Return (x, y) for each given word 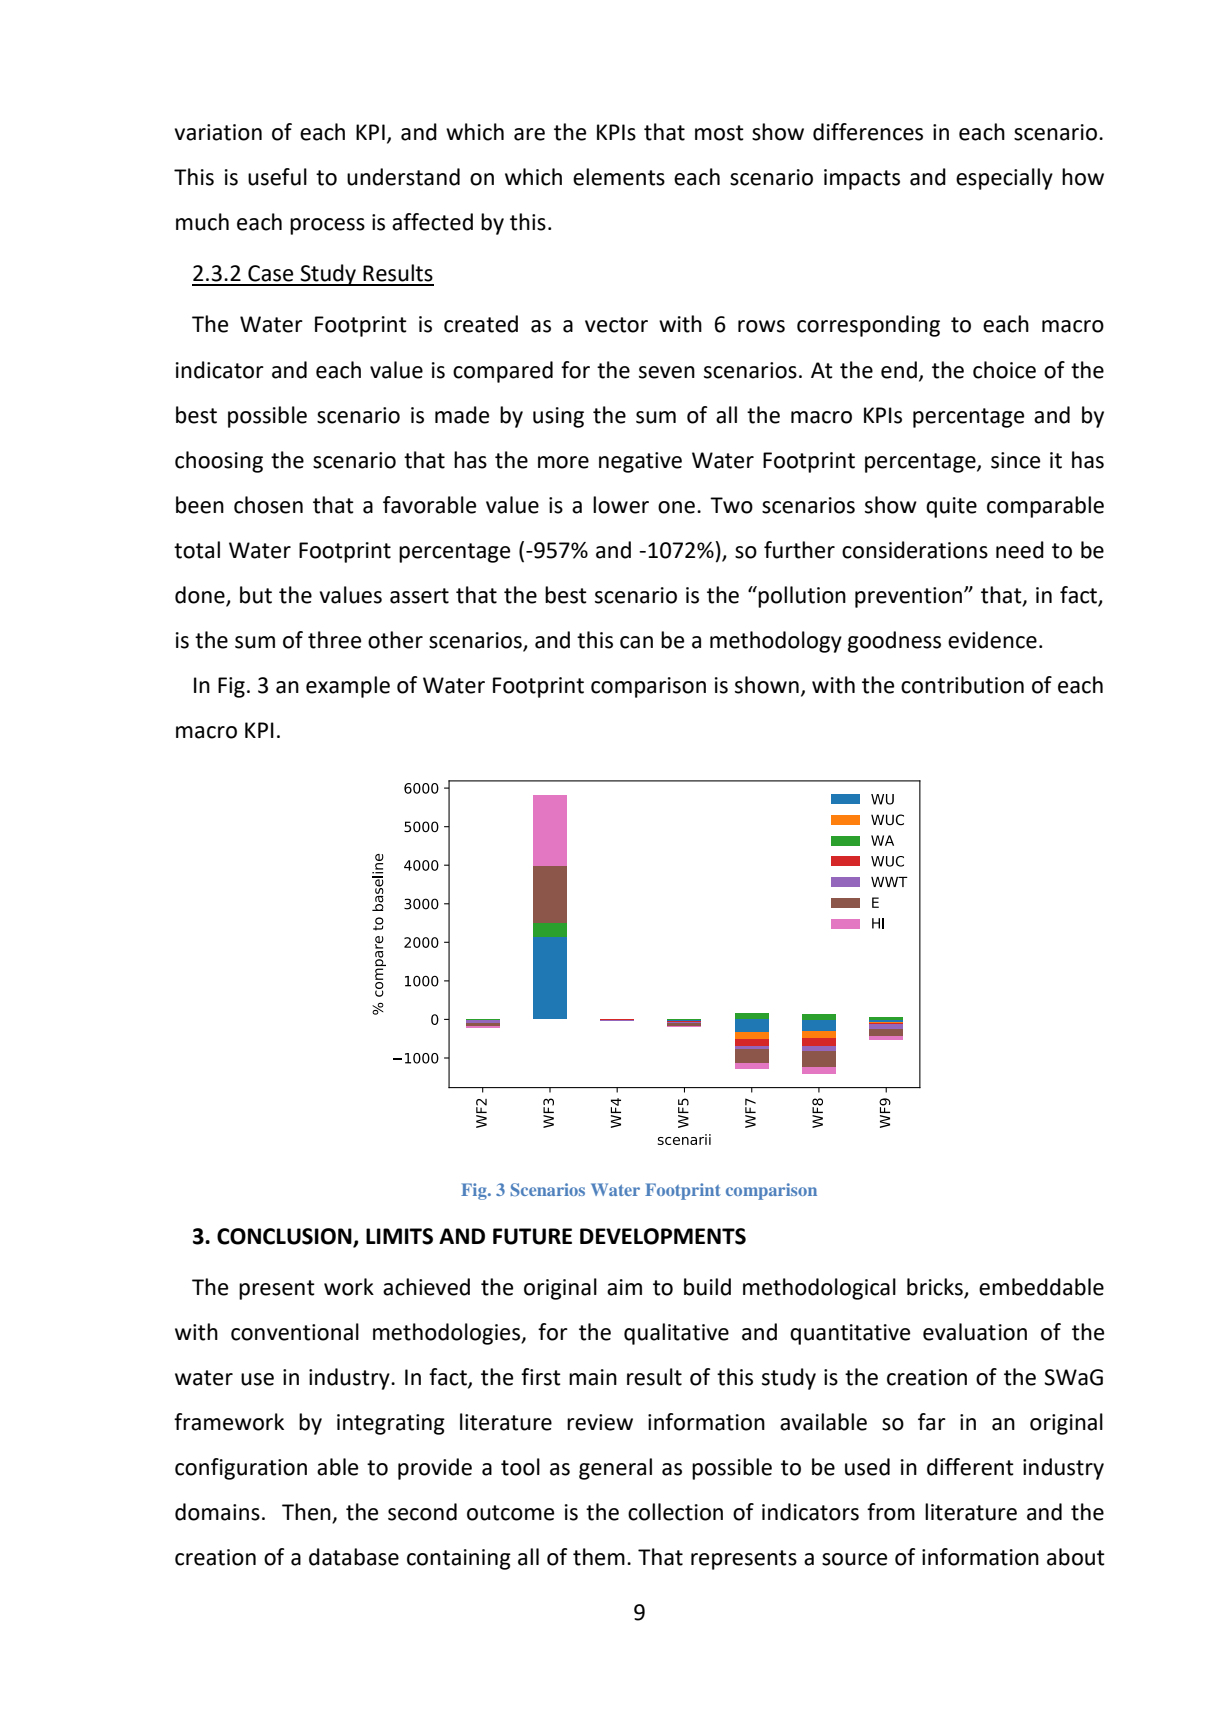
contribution (962, 685)
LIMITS (399, 1236)
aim (624, 1287)
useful (277, 177)
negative (640, 462)
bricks (935, 1287)
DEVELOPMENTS (663, 1236)
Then (307, 1513)
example (348, 687)
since (1015, 460)
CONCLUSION (284, 1236)
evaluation (975, 1332)
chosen (268, 505)
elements (619, 177)
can (636, 642)
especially (1004, 179)
